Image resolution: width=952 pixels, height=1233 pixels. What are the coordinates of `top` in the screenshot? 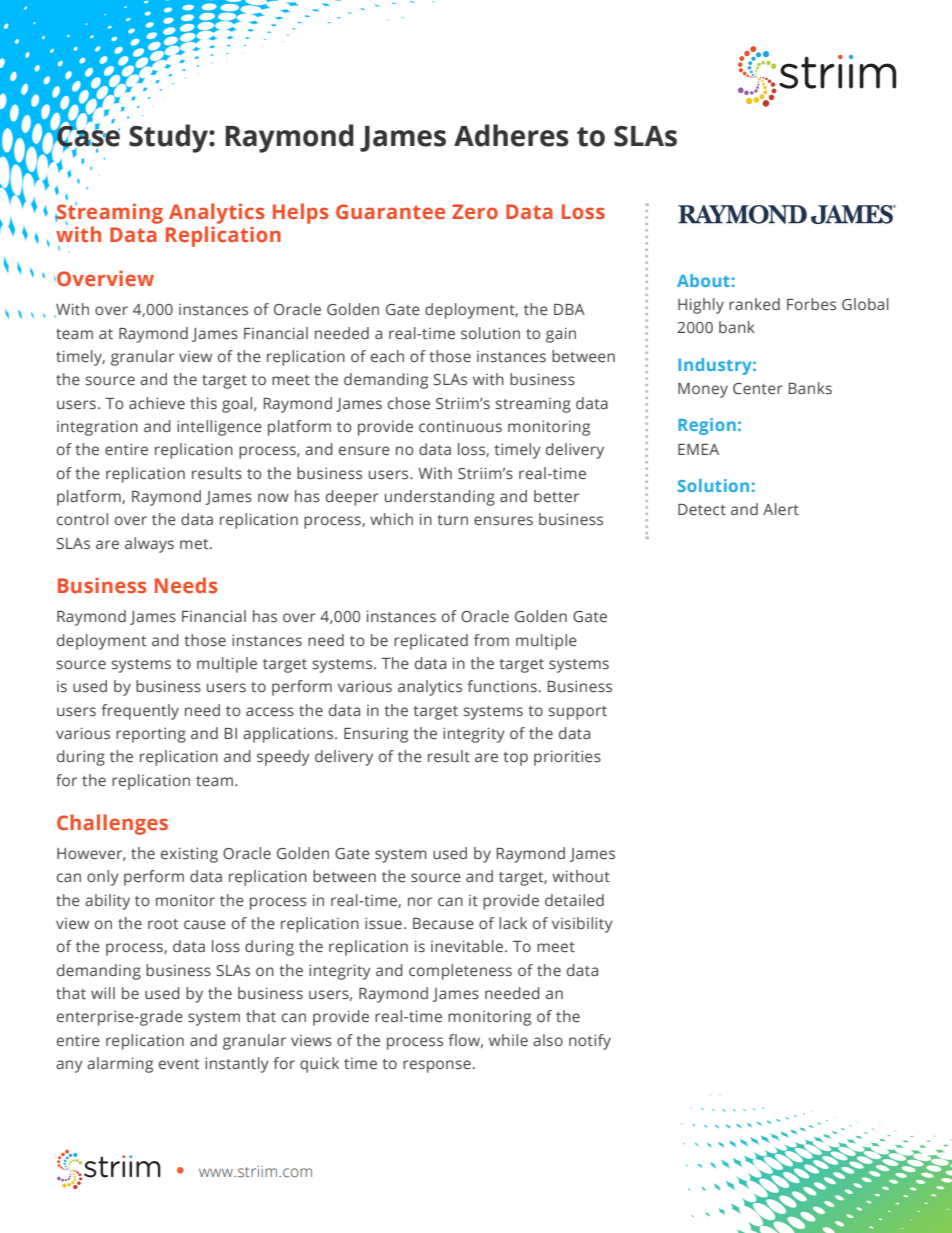 It's located at (515, 759).
